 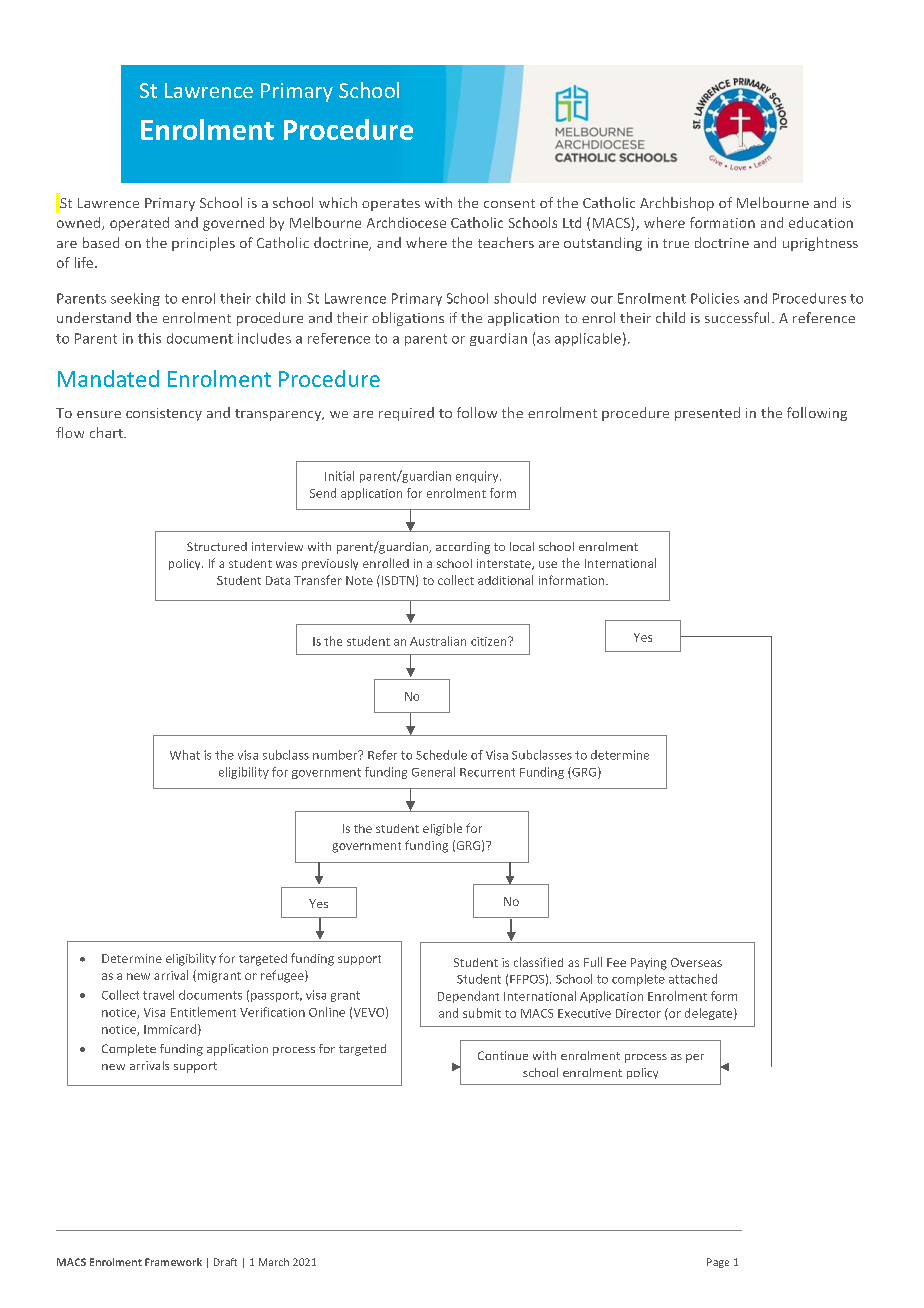 What do you see at coordinates (406, 222) in the screenshot?
I see `Archdiocese` at bounding box center [406, 222].
